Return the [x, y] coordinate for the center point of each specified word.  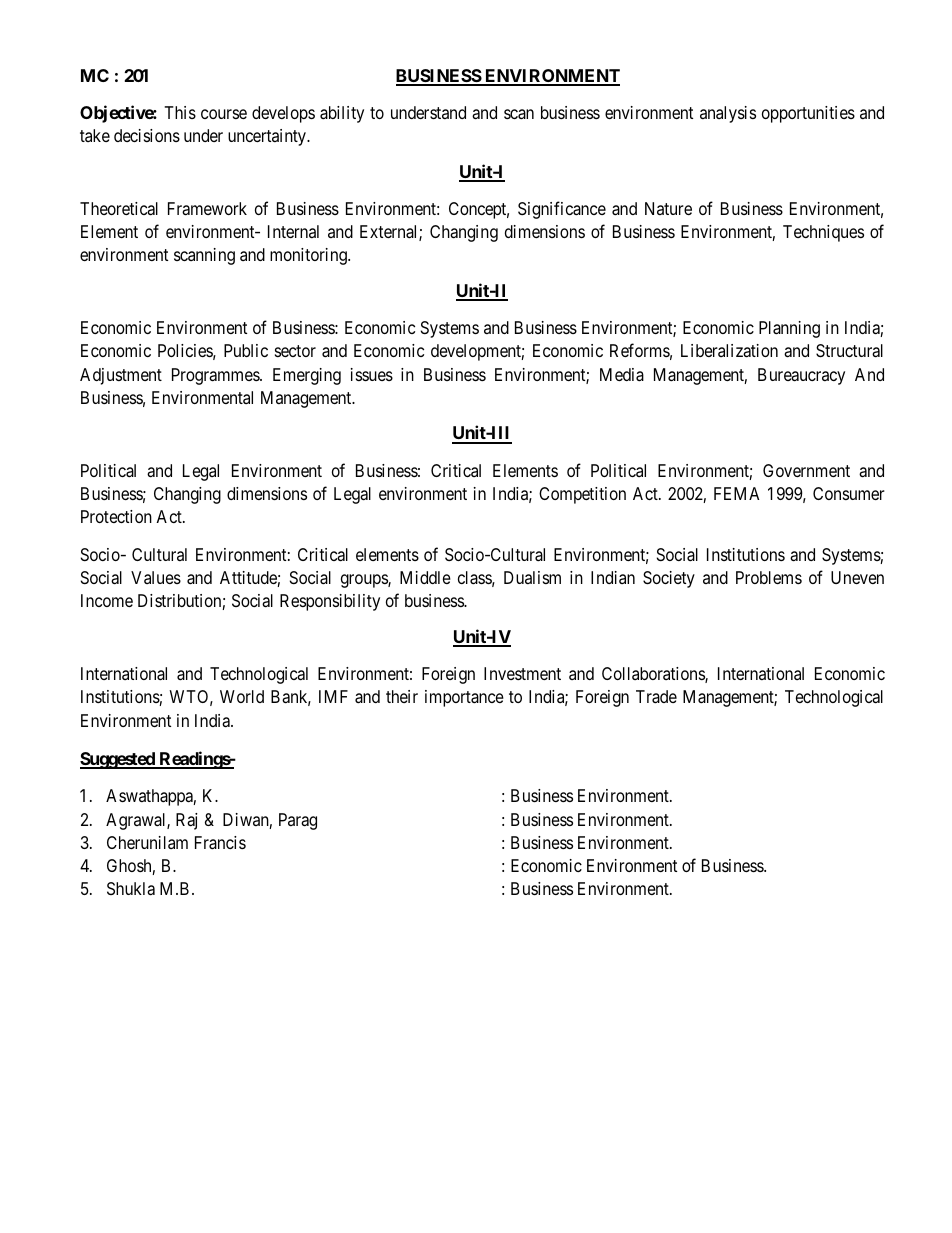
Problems [769, 577]
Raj [186, 821]
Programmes [216, 376]
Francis [220, 843]
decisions [147, 135]
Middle [425, 577]
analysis [728, 114]
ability [342, 114]
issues [372, 374]
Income [107, 600]
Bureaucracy [801, 376]
